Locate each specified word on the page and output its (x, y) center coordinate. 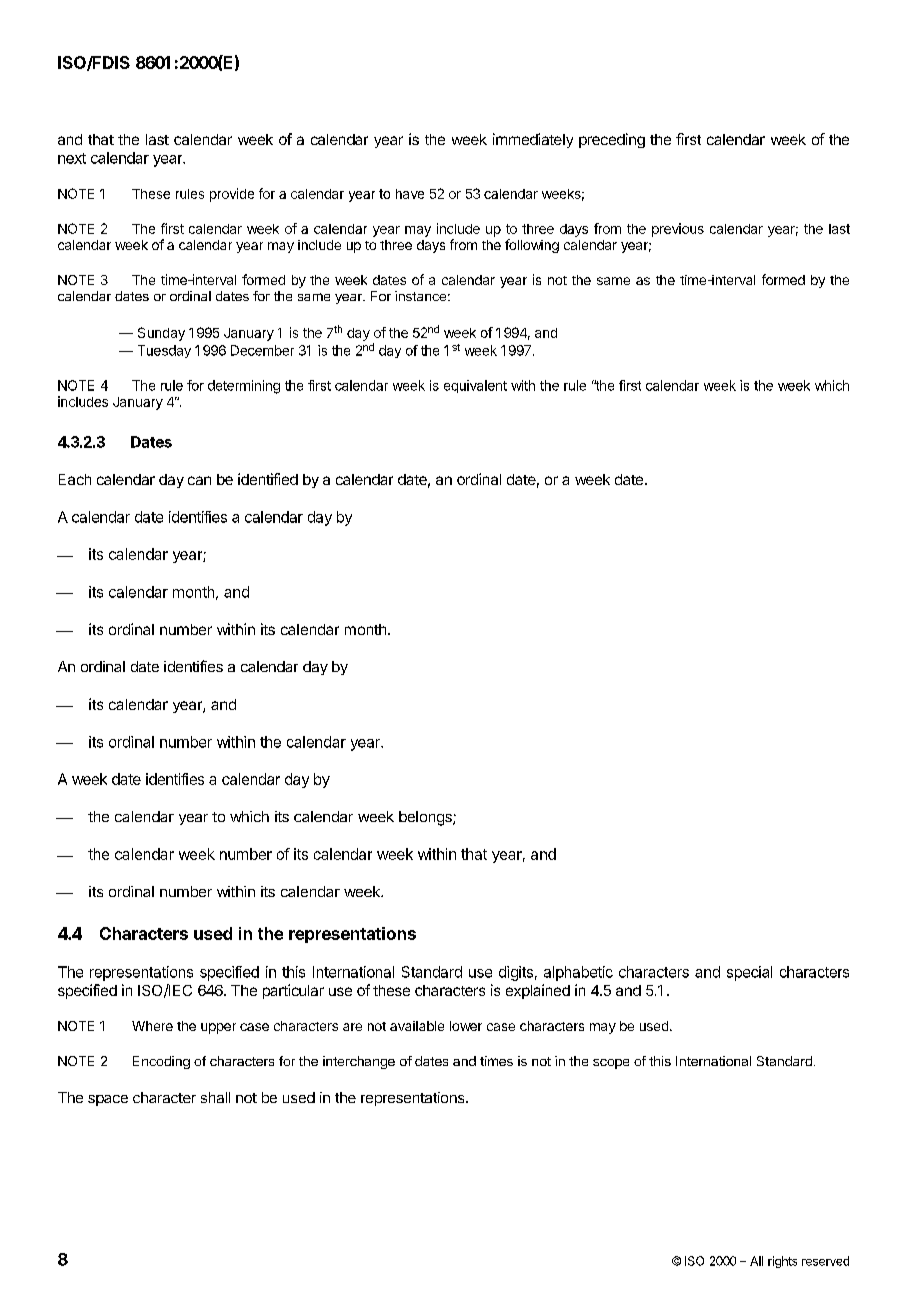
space (108, 1100)
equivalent (475, 386)
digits (516, 973)
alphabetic (578, 973)
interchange (359, 1062)
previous (678, 230)
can (199, 480)
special (749, 973)
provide (232, 195)
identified (268, 479)
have (410, 194)
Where (152, 1026)
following (532, 246)
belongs (426, 818)
